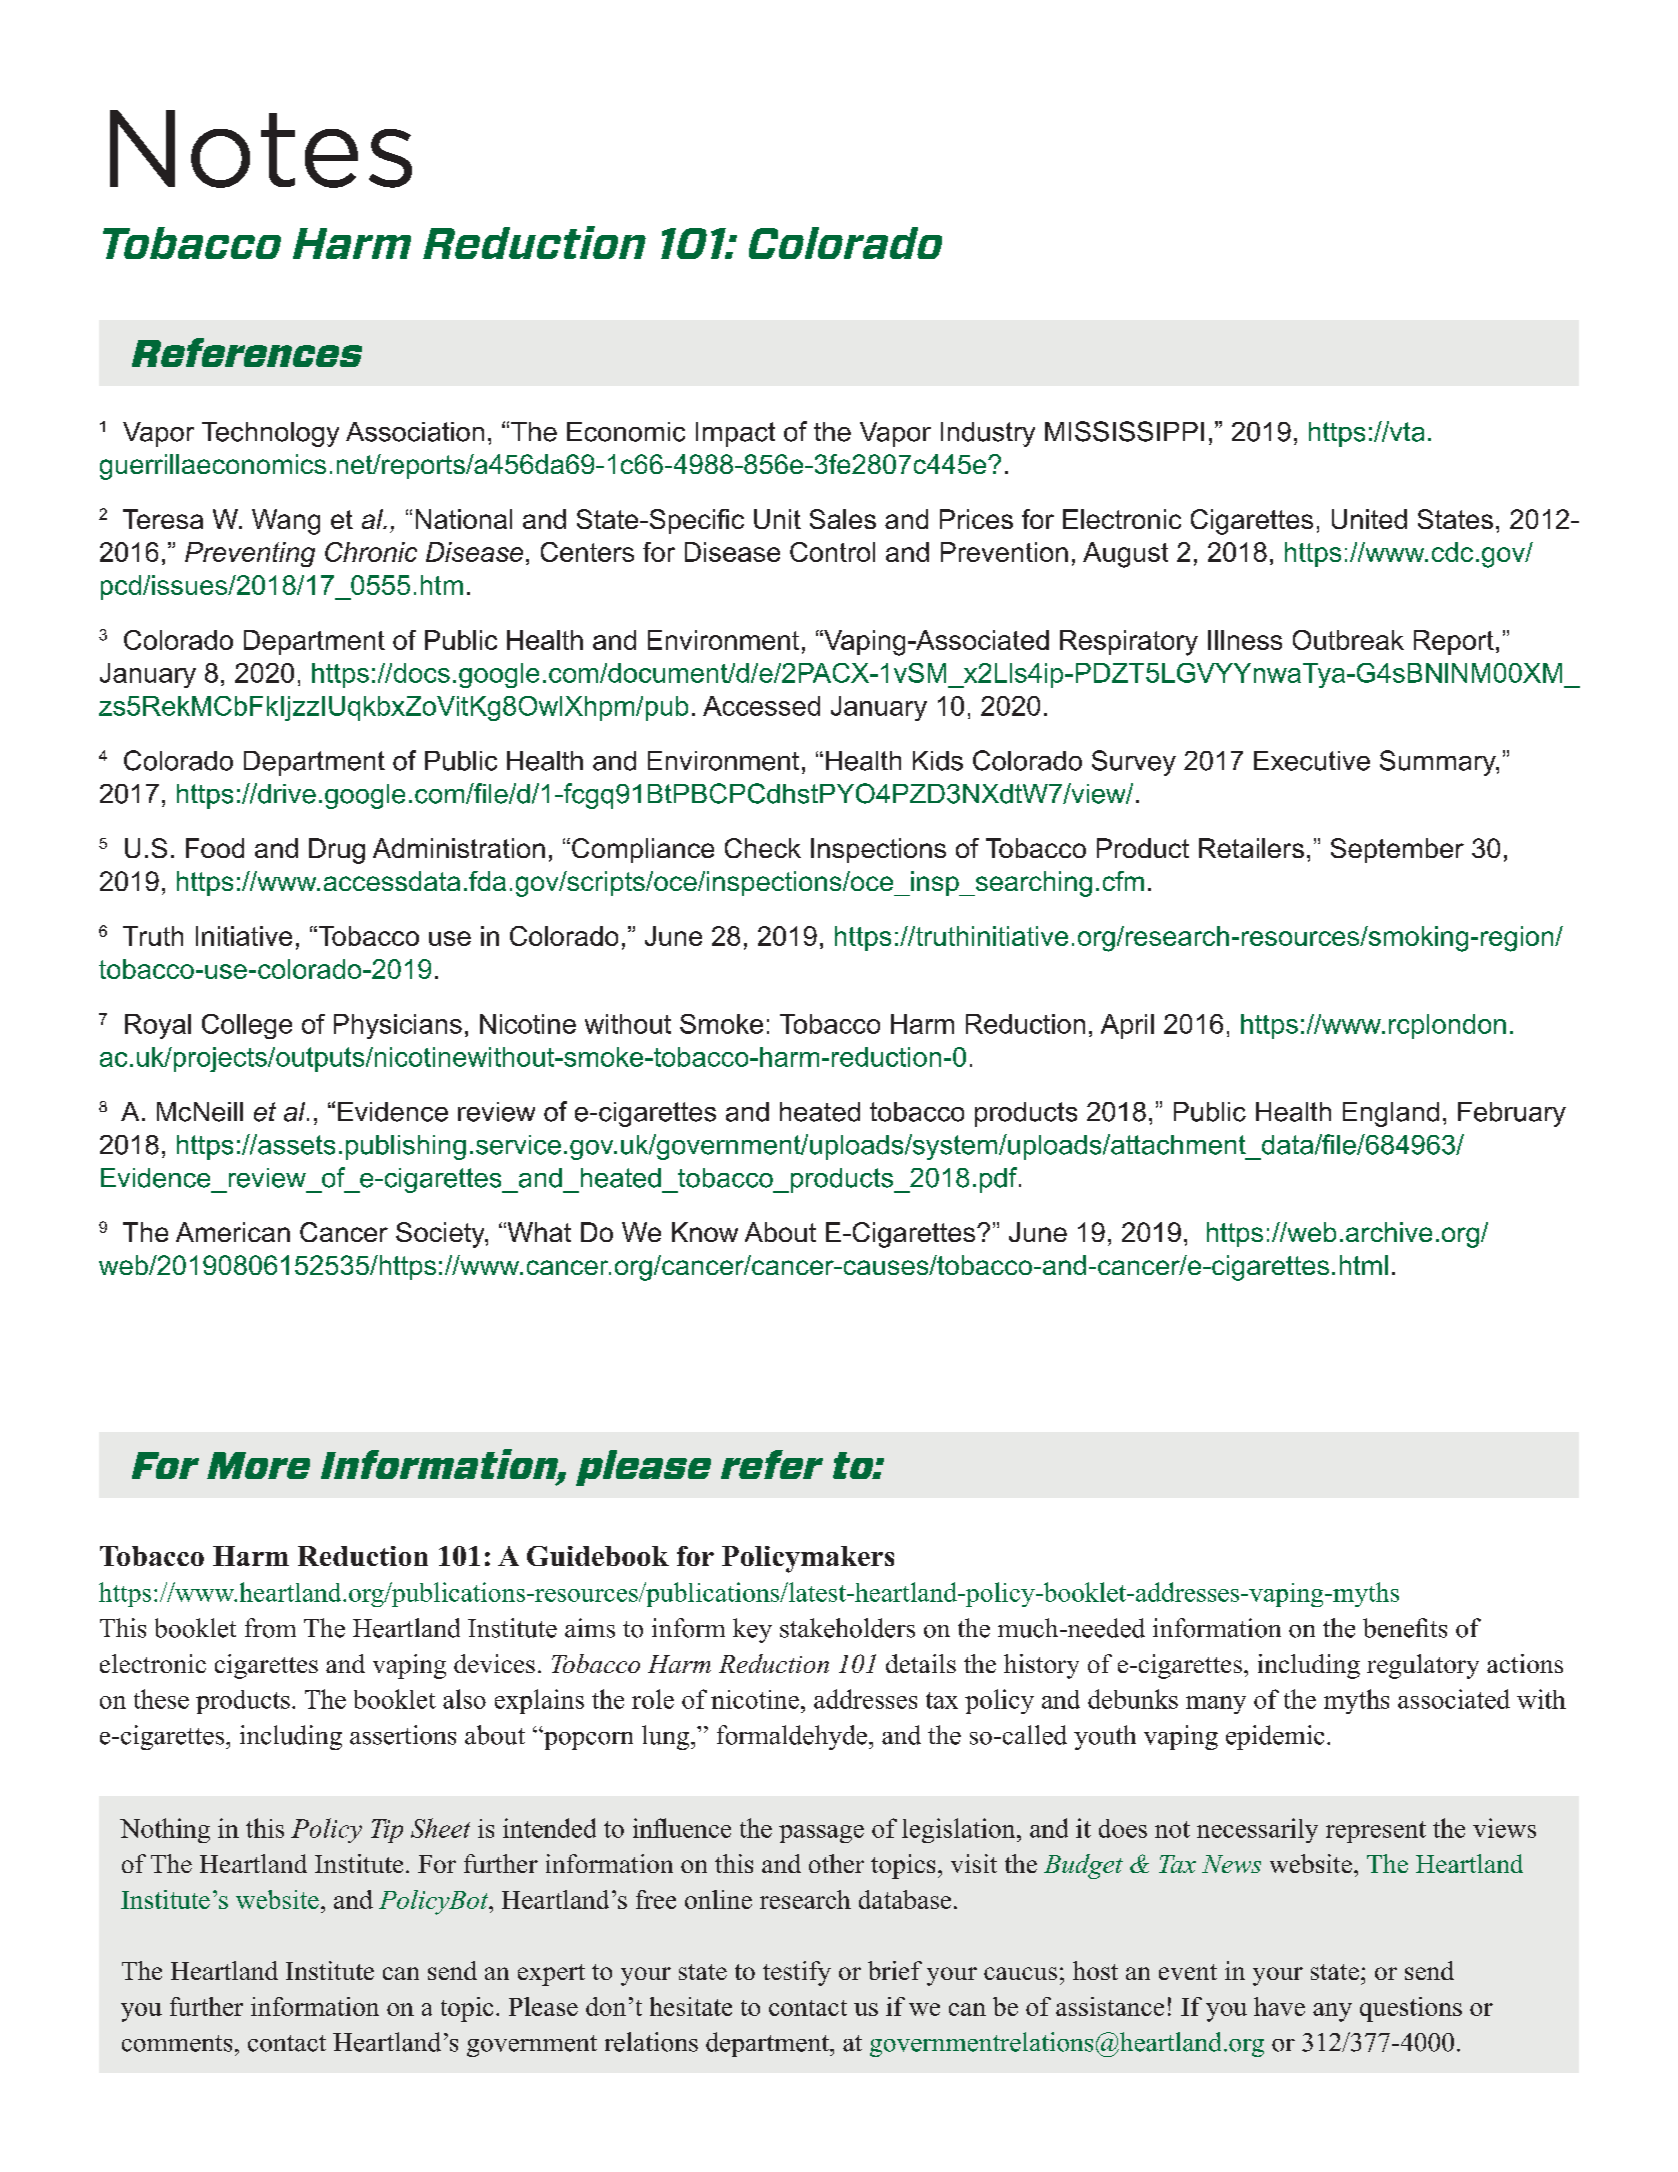  Describe the element at coordinates (258, 1465) in the image. I see `More` at that location.
